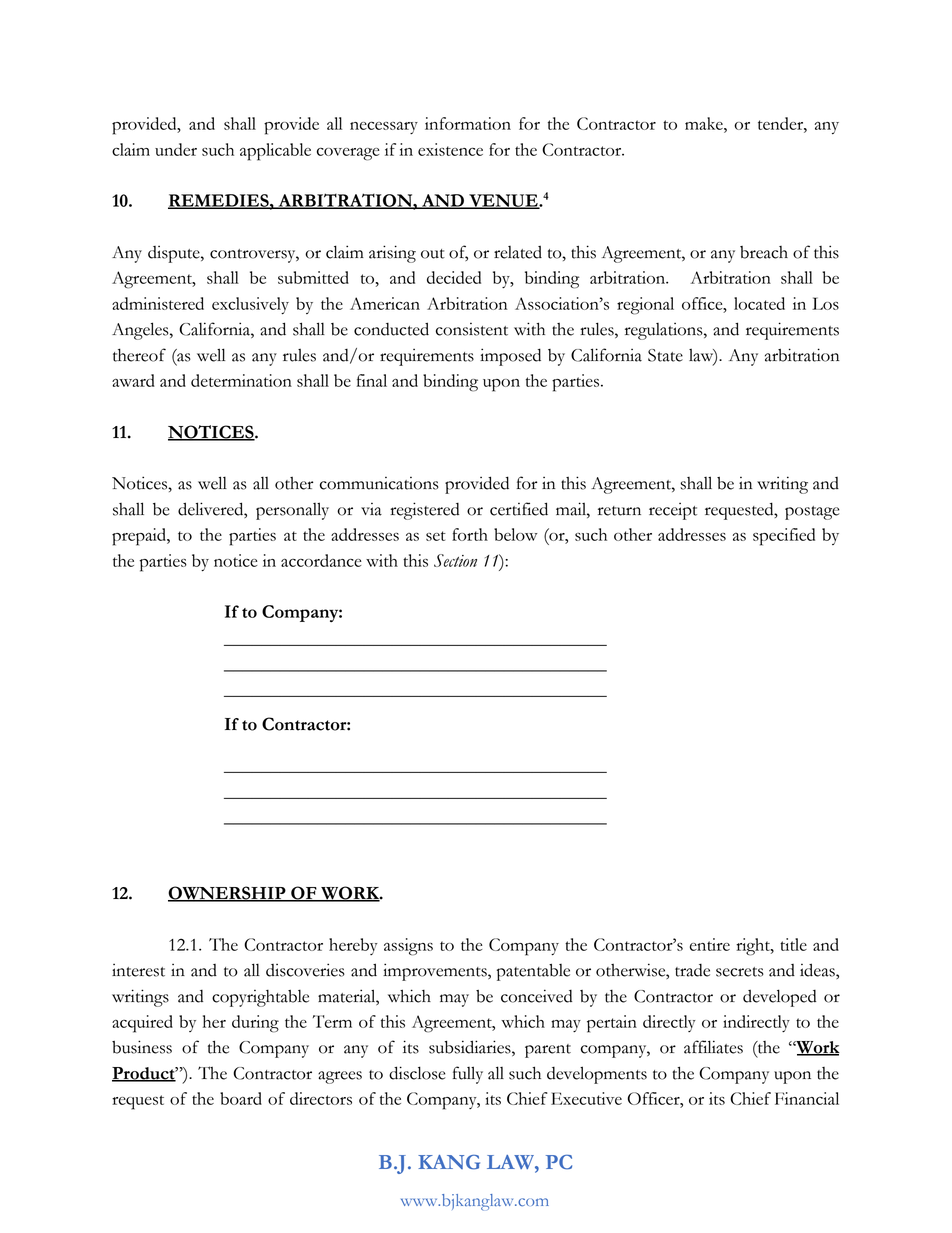 This page has width=952, height=1233. What do you see at coordinates (510, 357) in the page?
I see `imposed` at bounding box center [510, 357].
